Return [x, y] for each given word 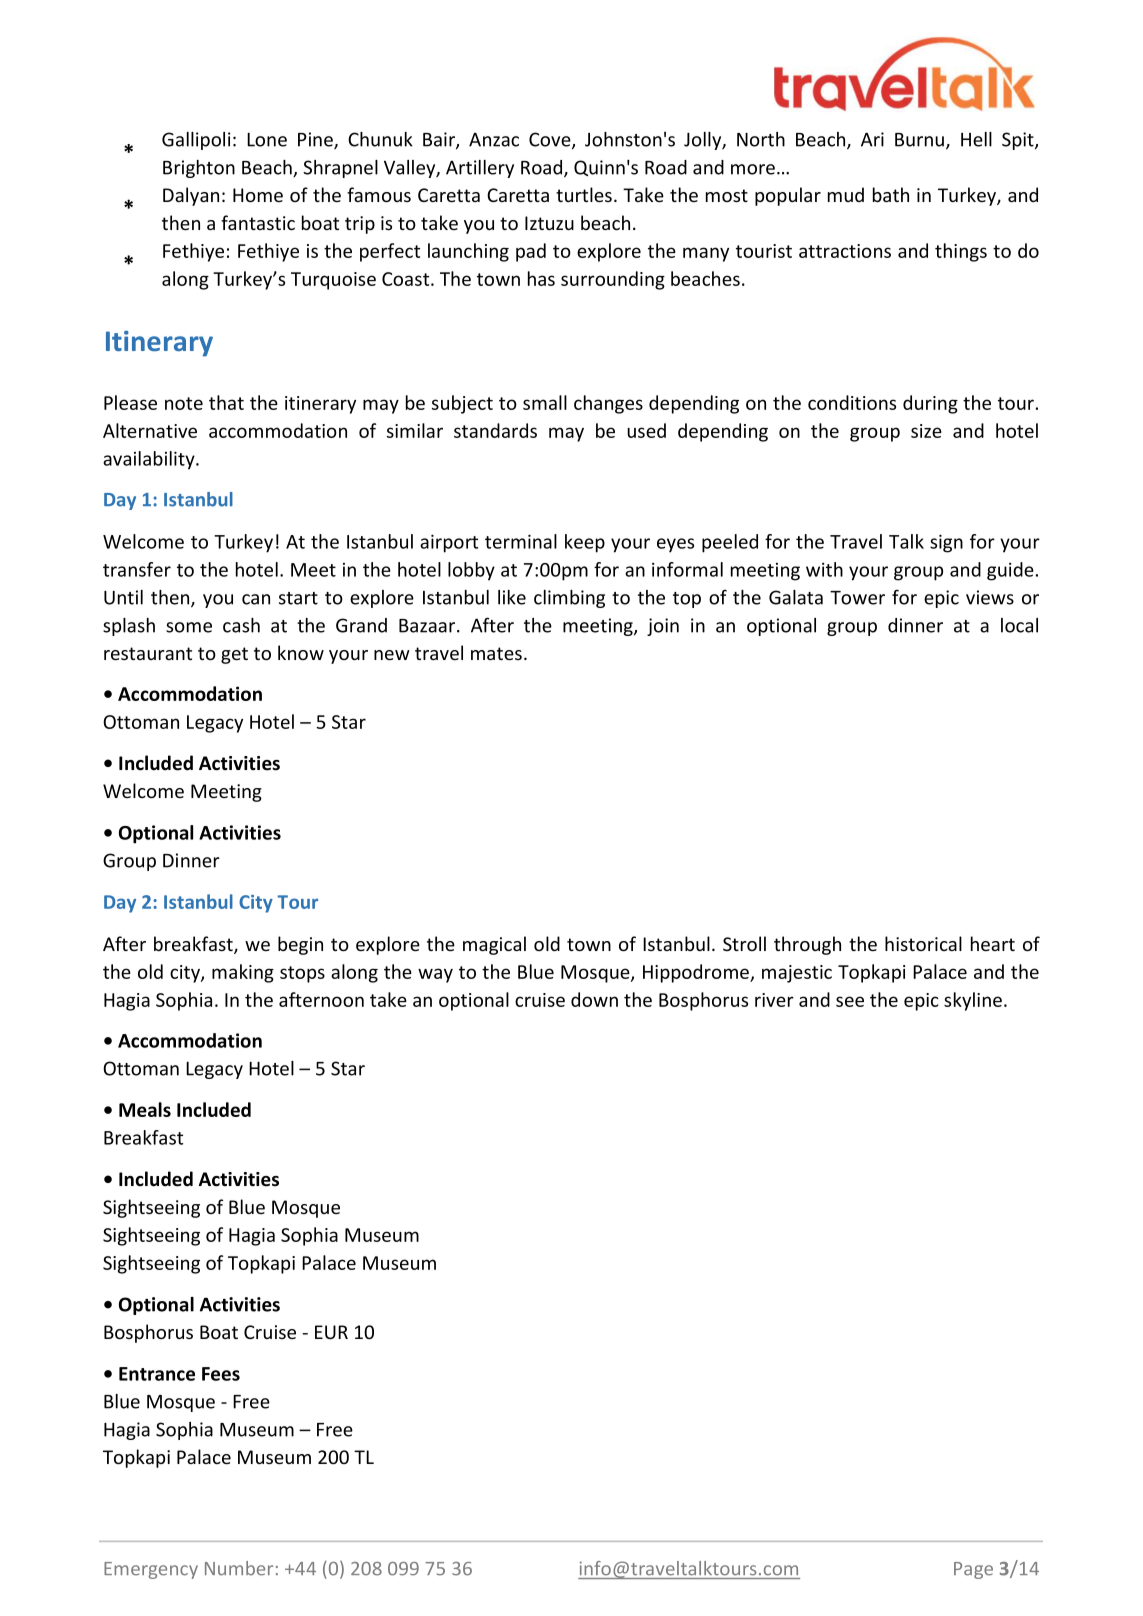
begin [300, 945]
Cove [551, 140]
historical [923, 943]
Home [258, 195]
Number [239, 1568]
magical [494, 945]
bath [891, 194]
